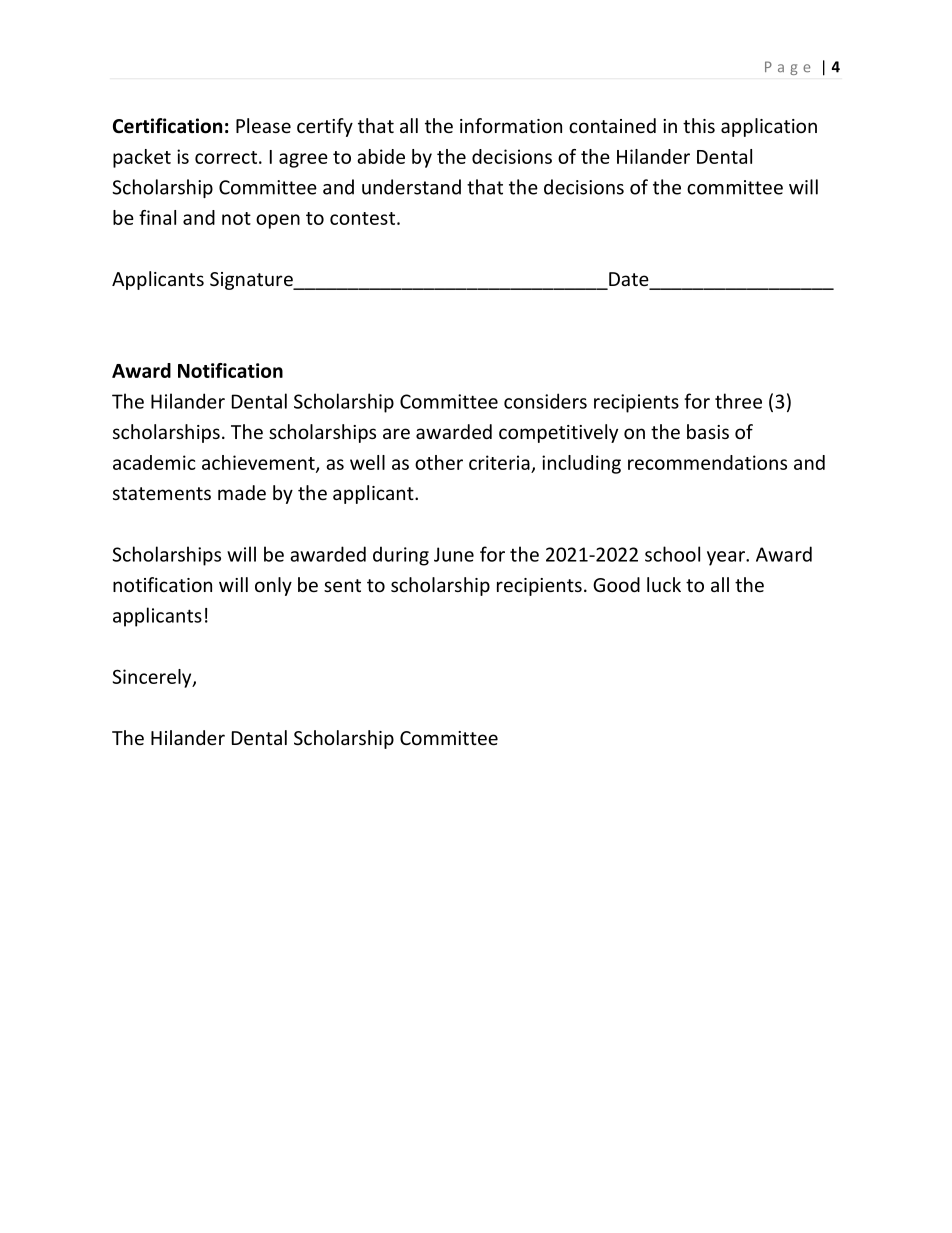  Describe the element at coordinates (153, 678) in the screenshot. I see `Sincerely` at that location.
